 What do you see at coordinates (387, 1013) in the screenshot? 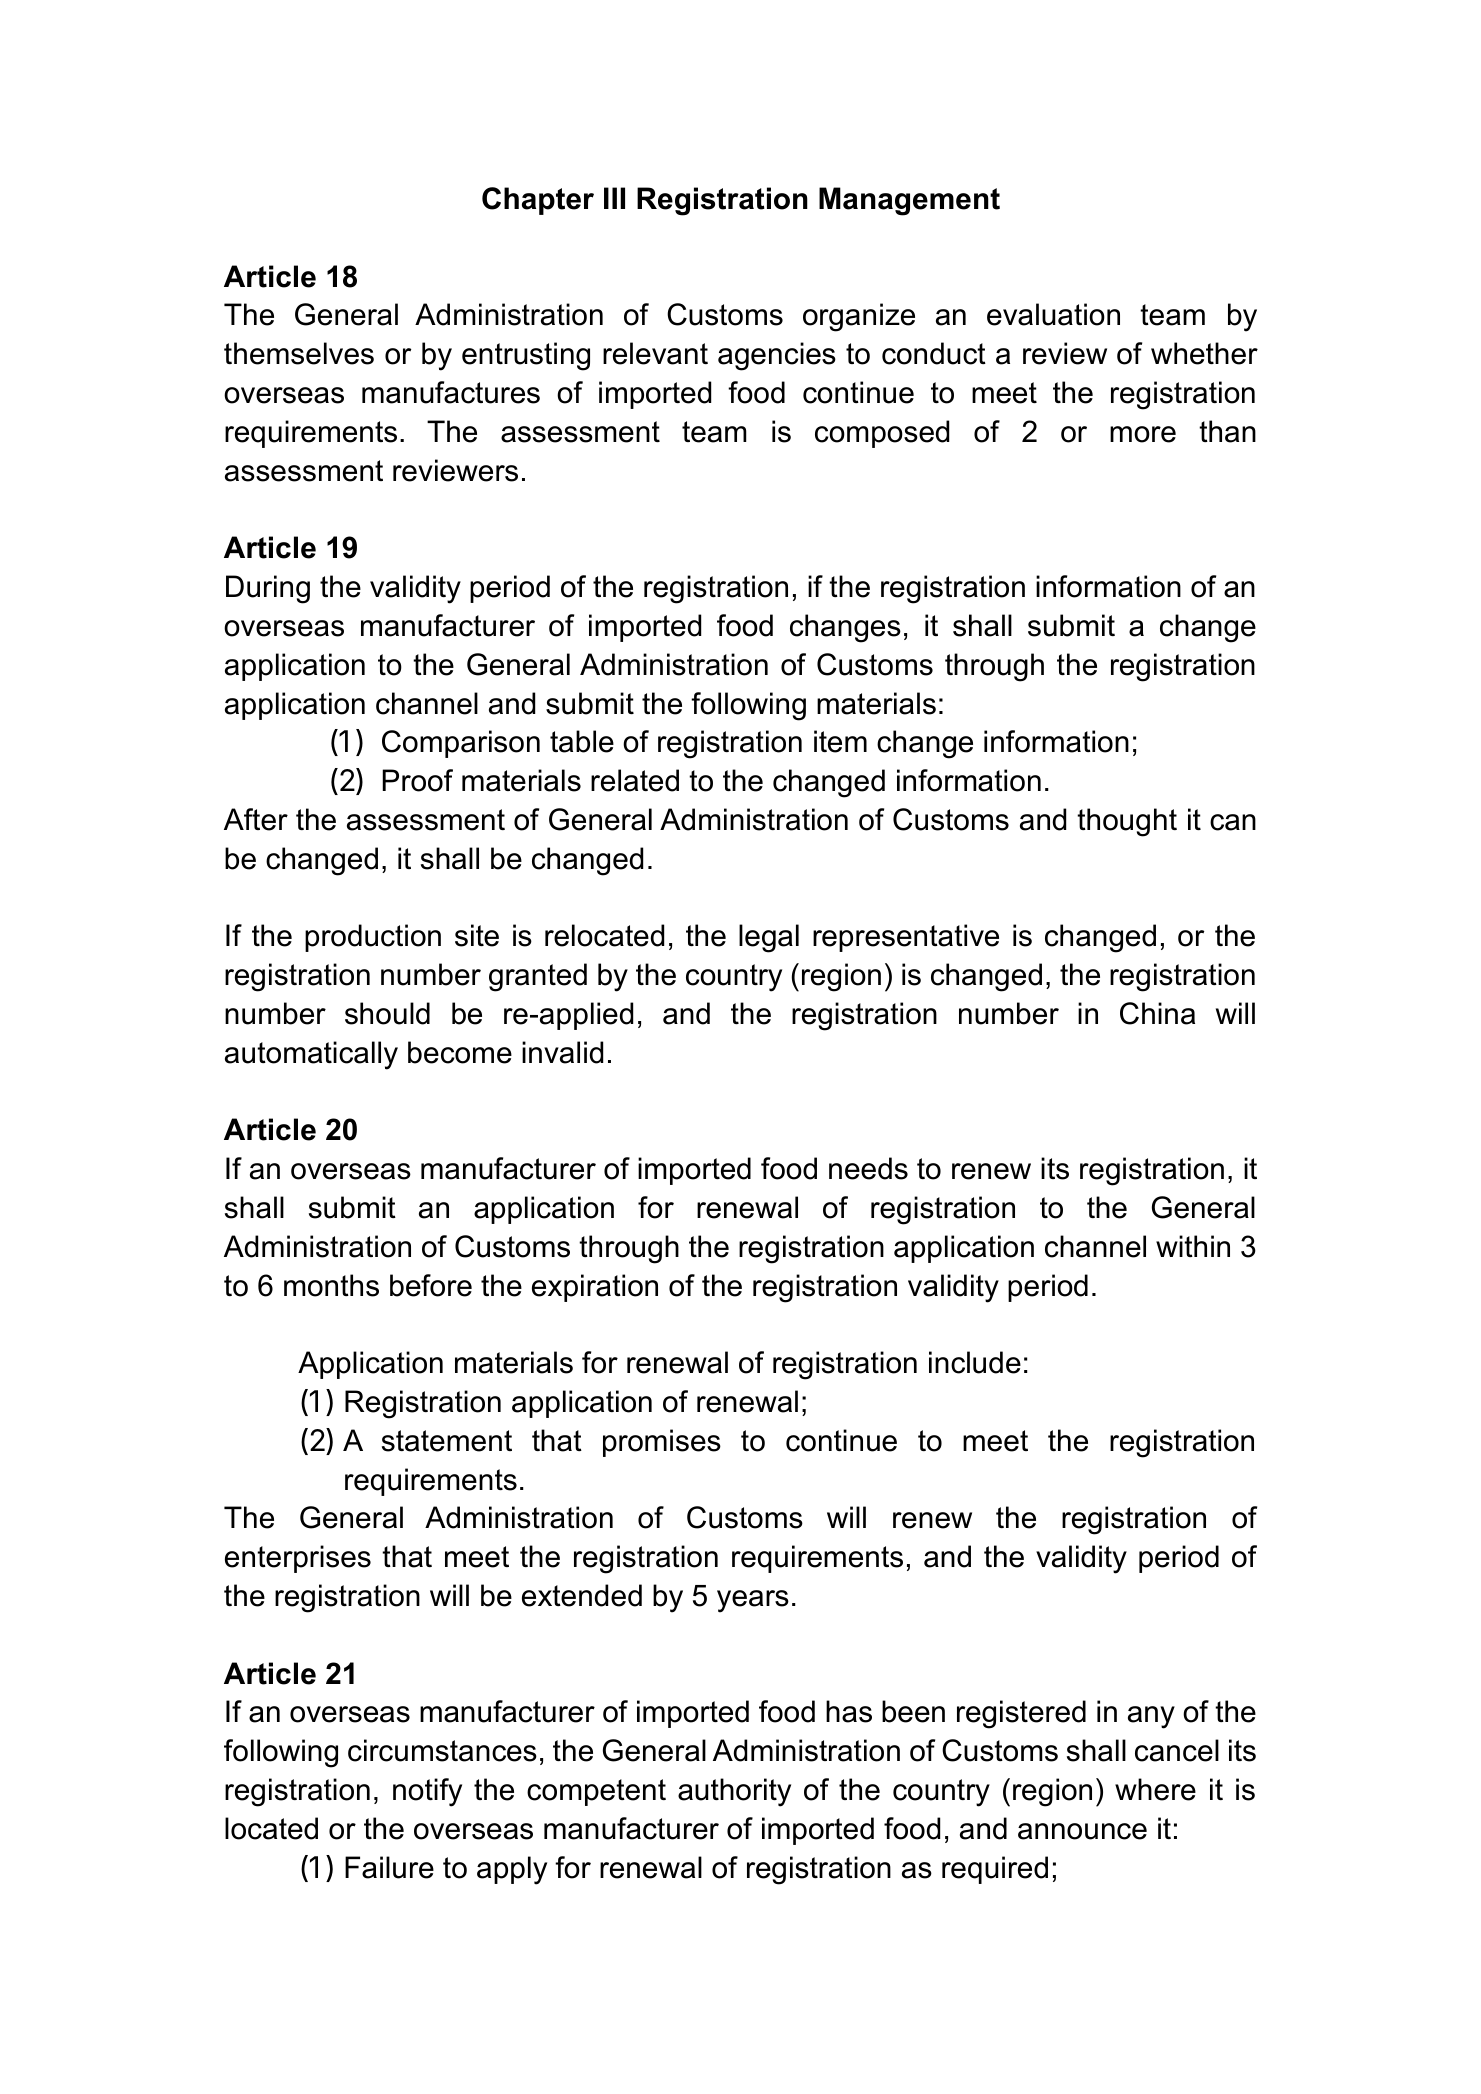
I see `should` at bounding box center [387, 1013].
